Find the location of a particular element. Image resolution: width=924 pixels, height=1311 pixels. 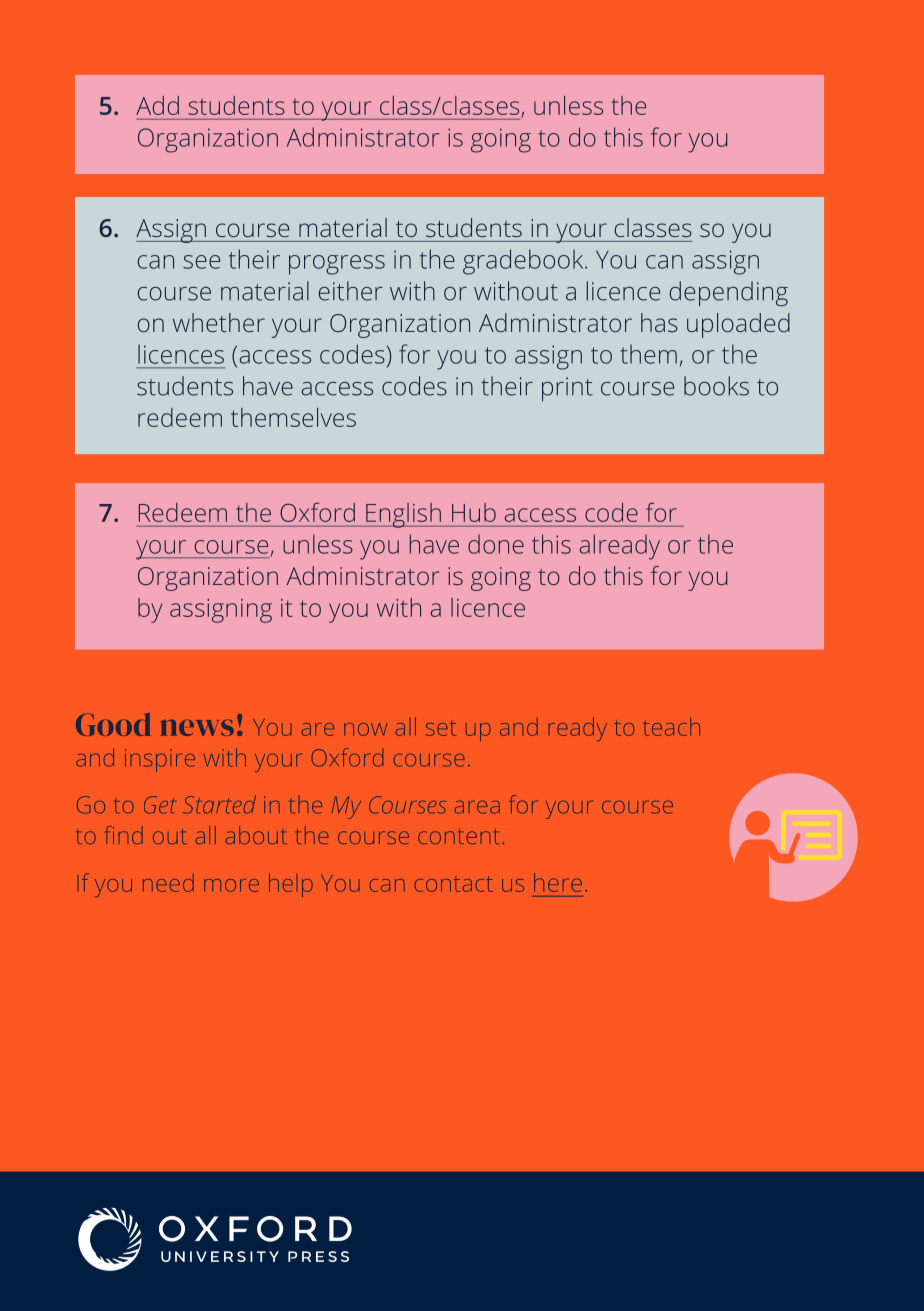

English is located at coordinates (403, 515).
